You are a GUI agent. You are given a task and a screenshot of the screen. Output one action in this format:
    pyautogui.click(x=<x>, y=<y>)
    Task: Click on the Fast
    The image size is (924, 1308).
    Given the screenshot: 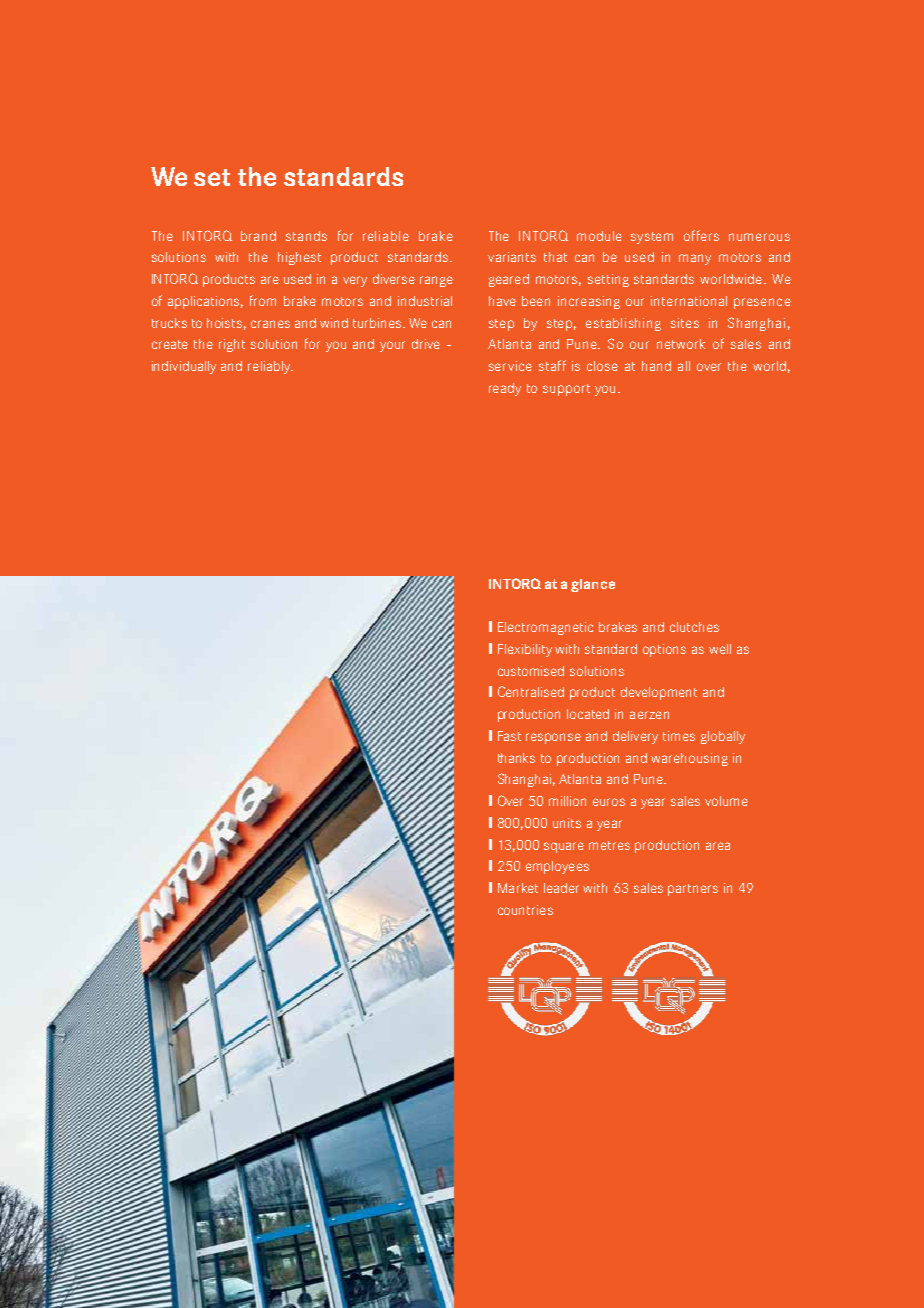 What is the action you would take?
    pyautogui.click(x=509, y=736)
